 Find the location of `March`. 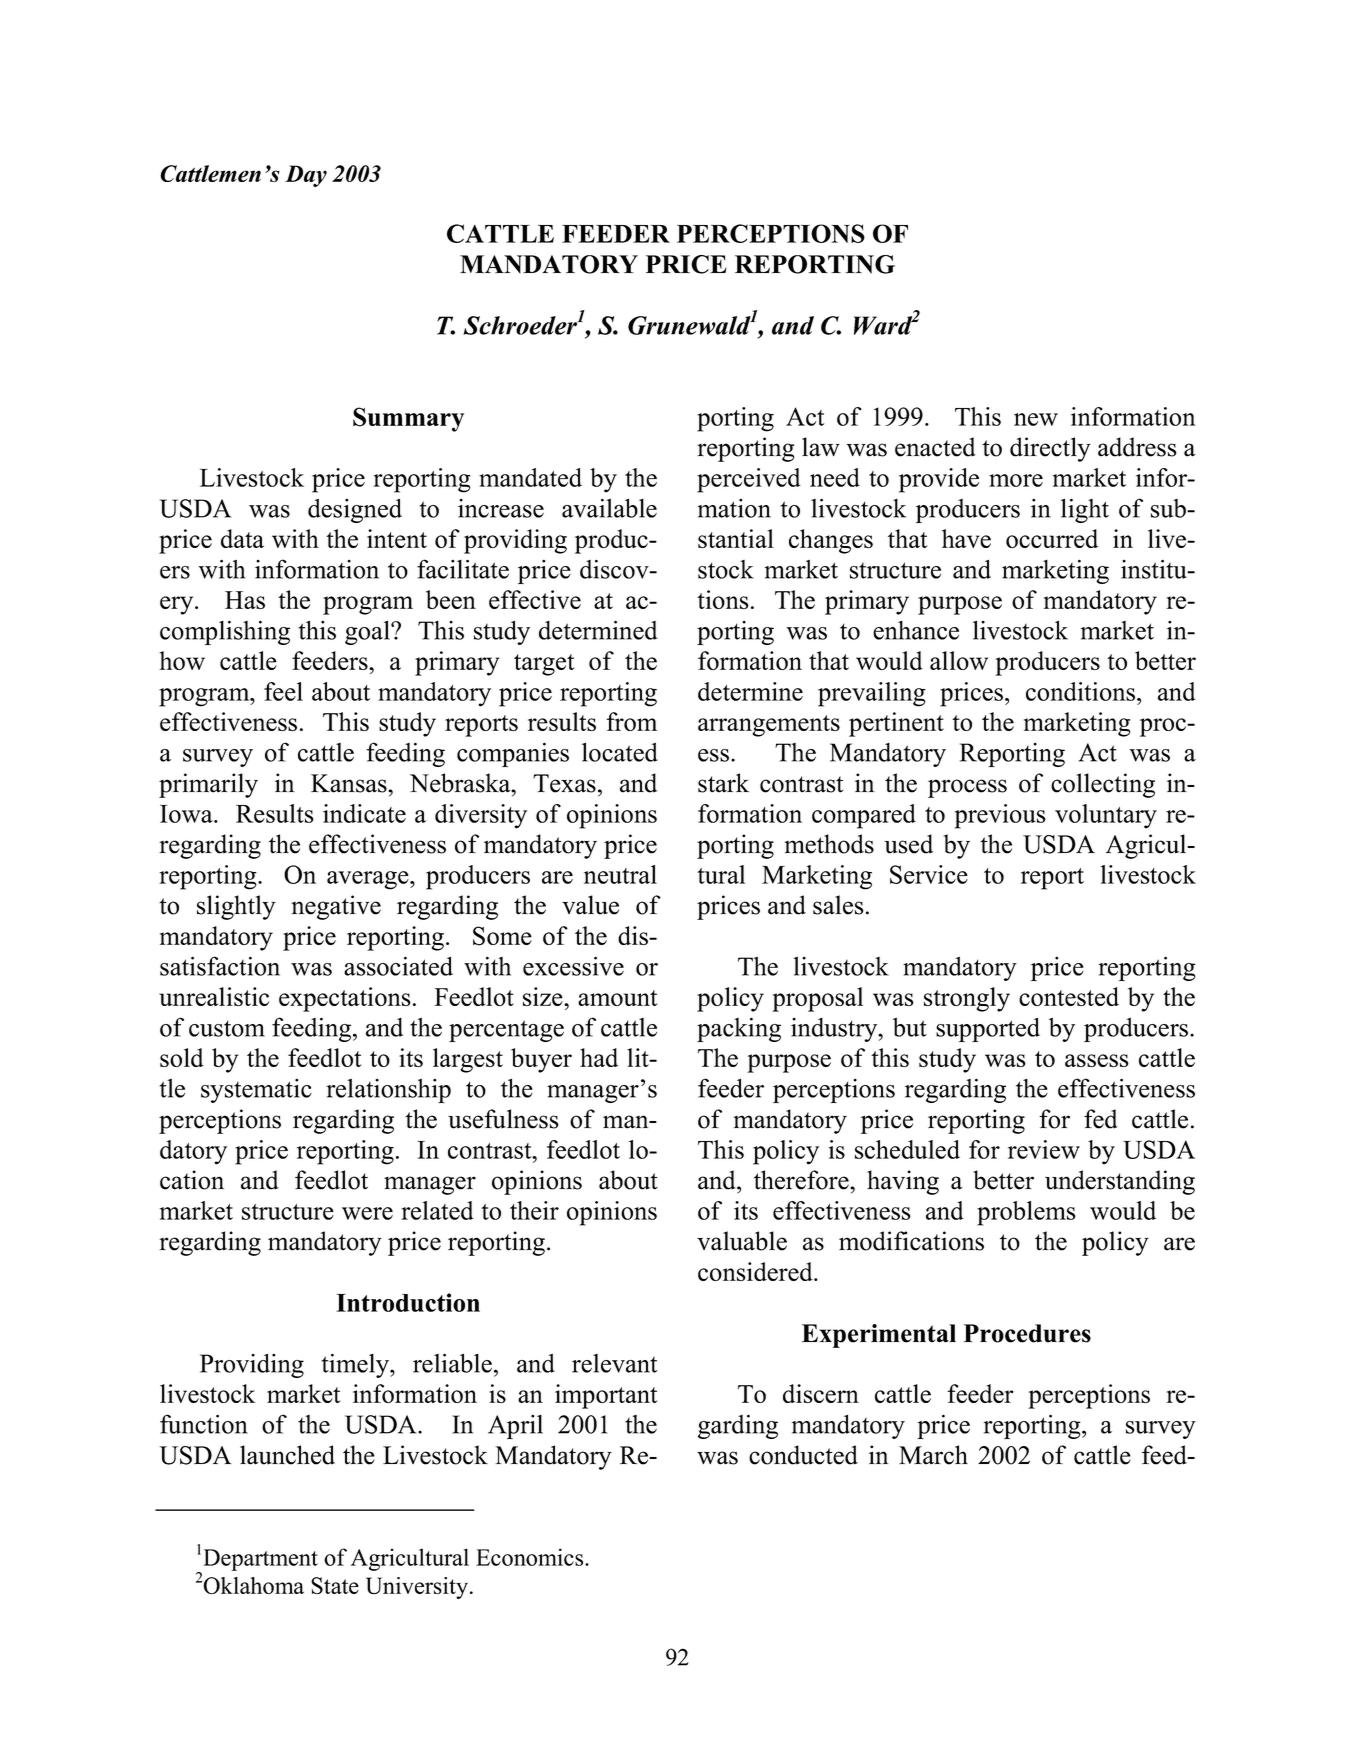

March is located at coordinates (933, 1455).
